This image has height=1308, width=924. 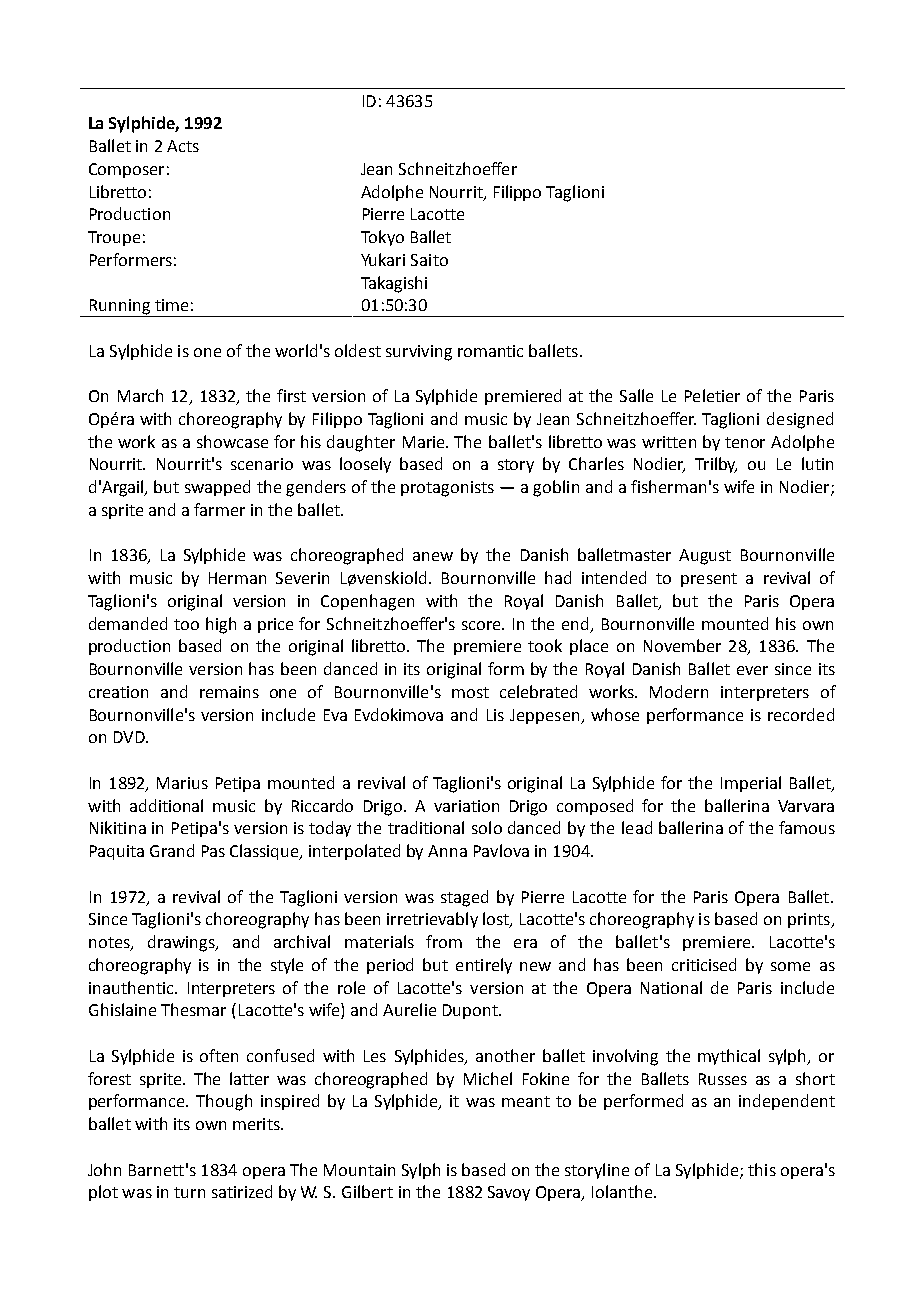 What do you see at coordinates (182, 943) in the image?
I see `drawings` at bounding box center [182, 943].
